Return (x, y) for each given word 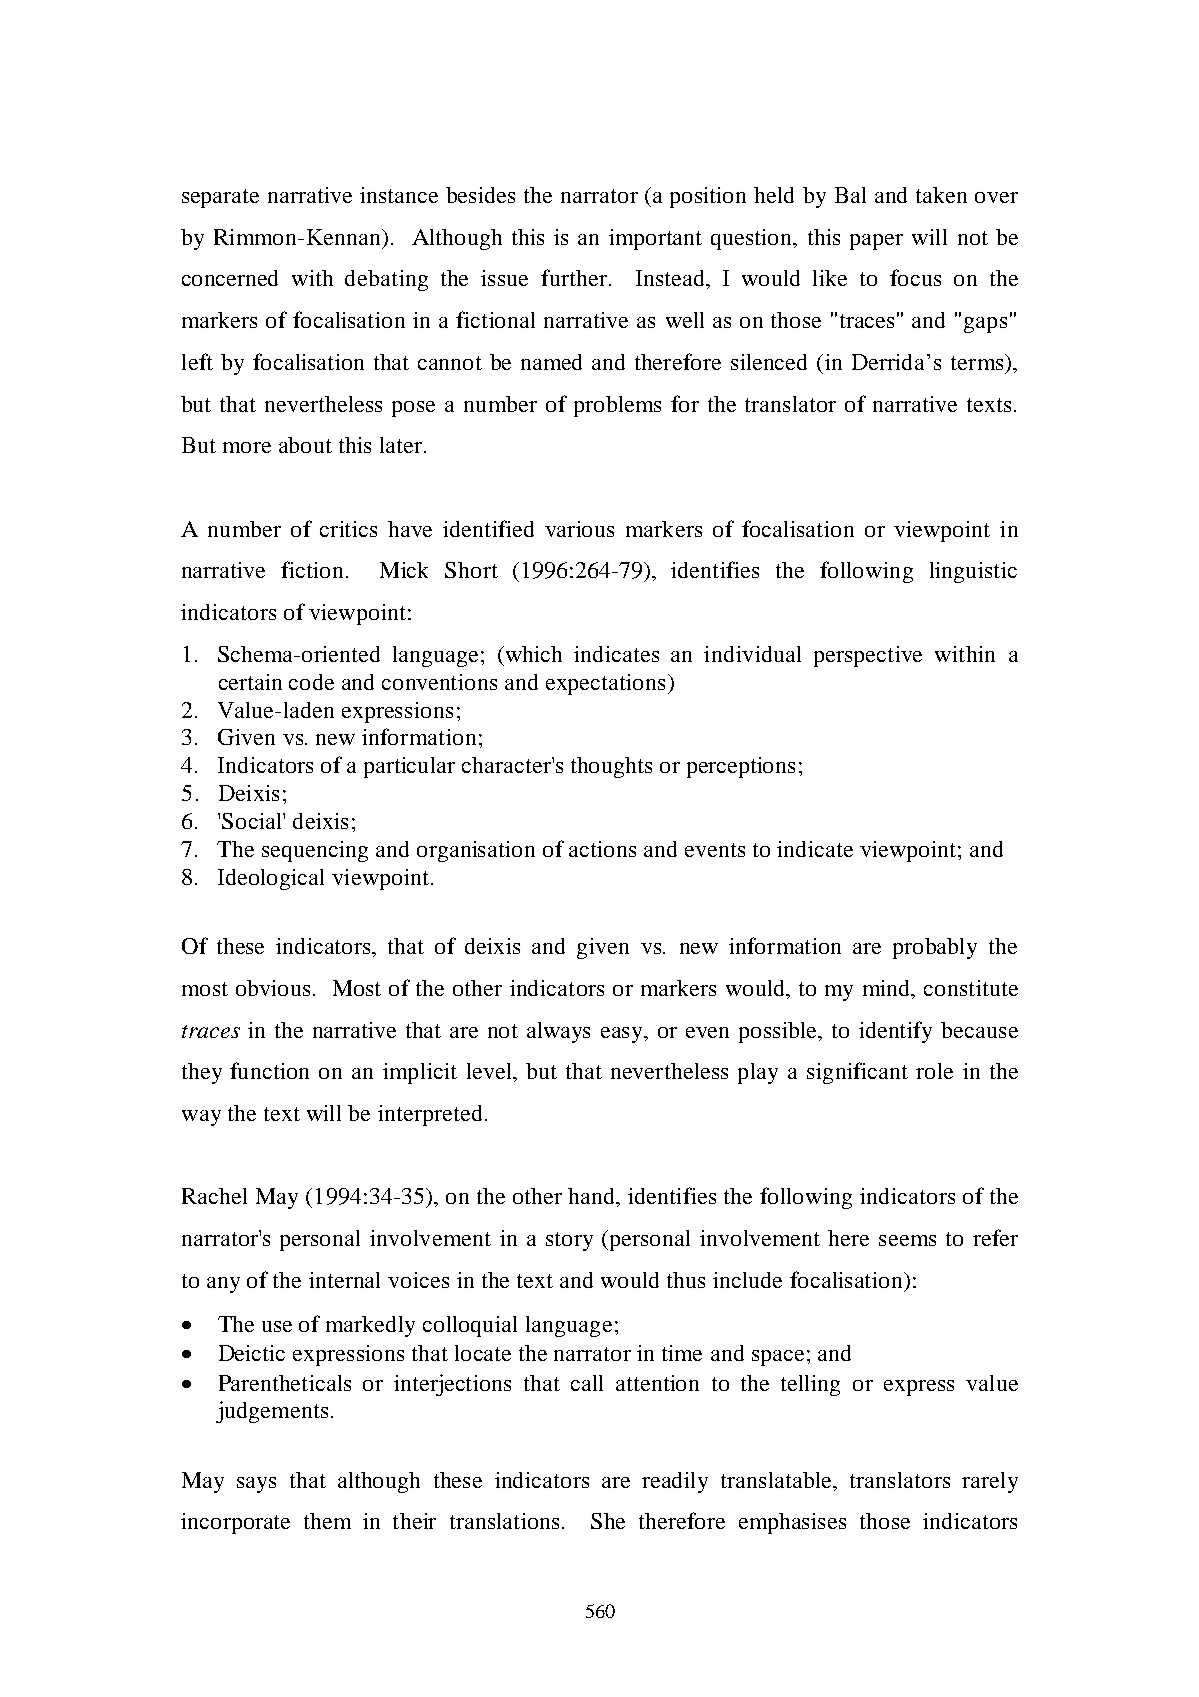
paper (876, 242)
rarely (990, 1482)
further (574, 277)
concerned (230, 278)
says (256, 1485)
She (608, 1521)
